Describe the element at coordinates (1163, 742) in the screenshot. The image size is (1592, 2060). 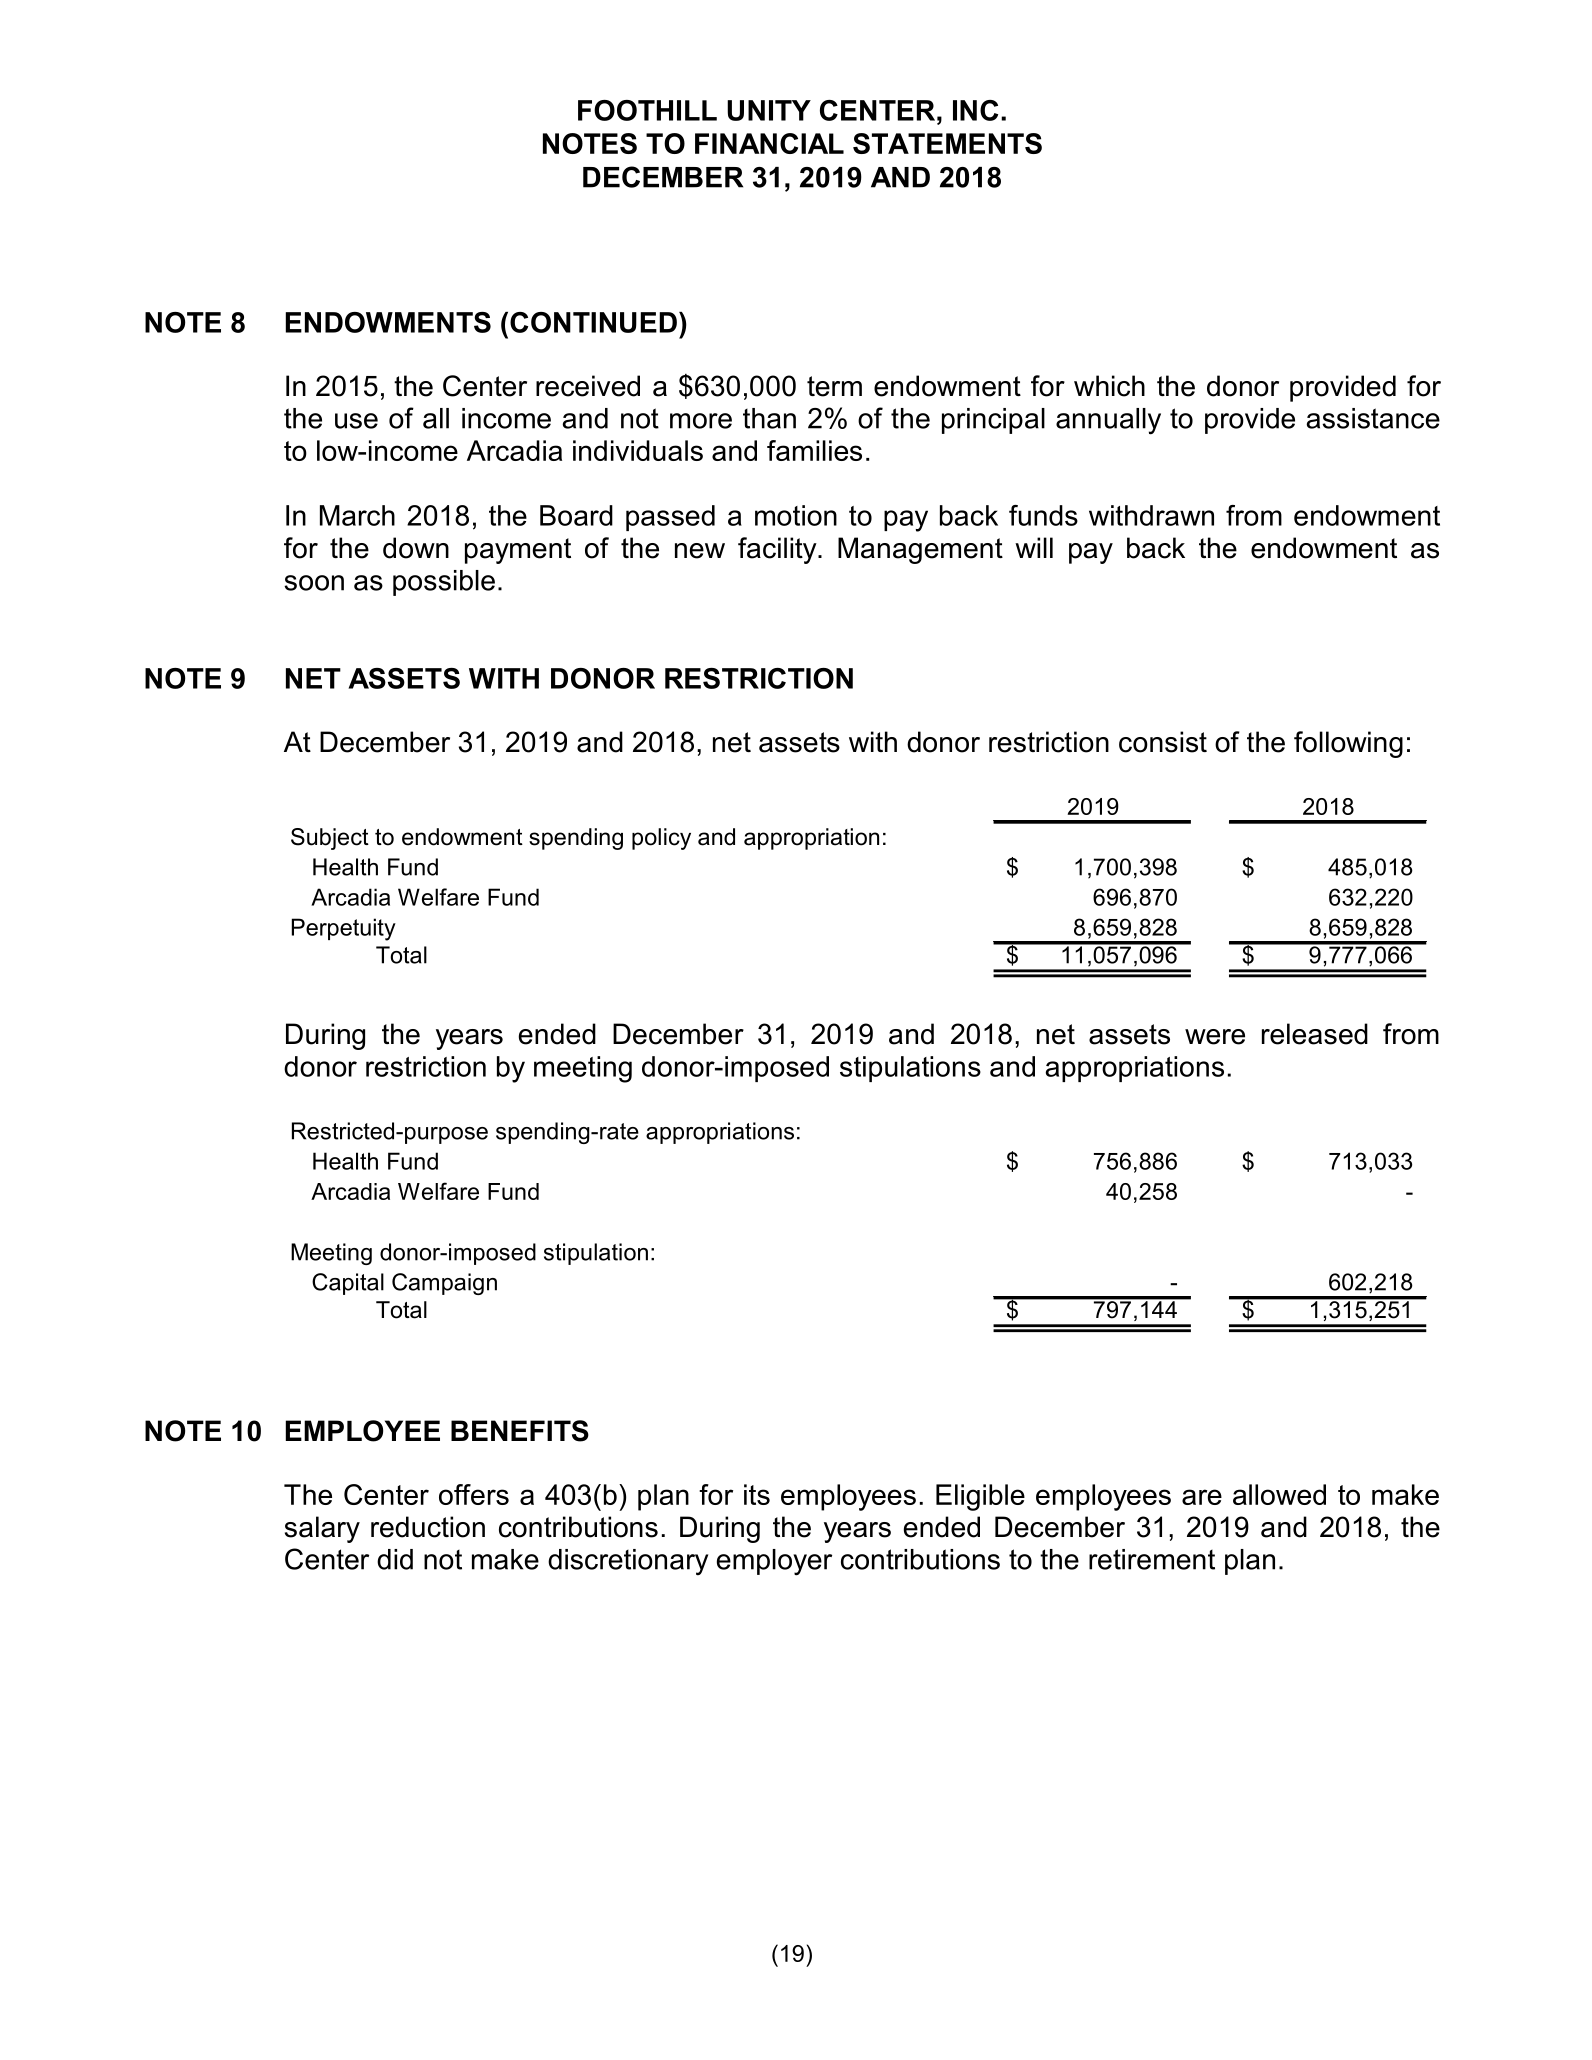
I see `consist` at that location.
